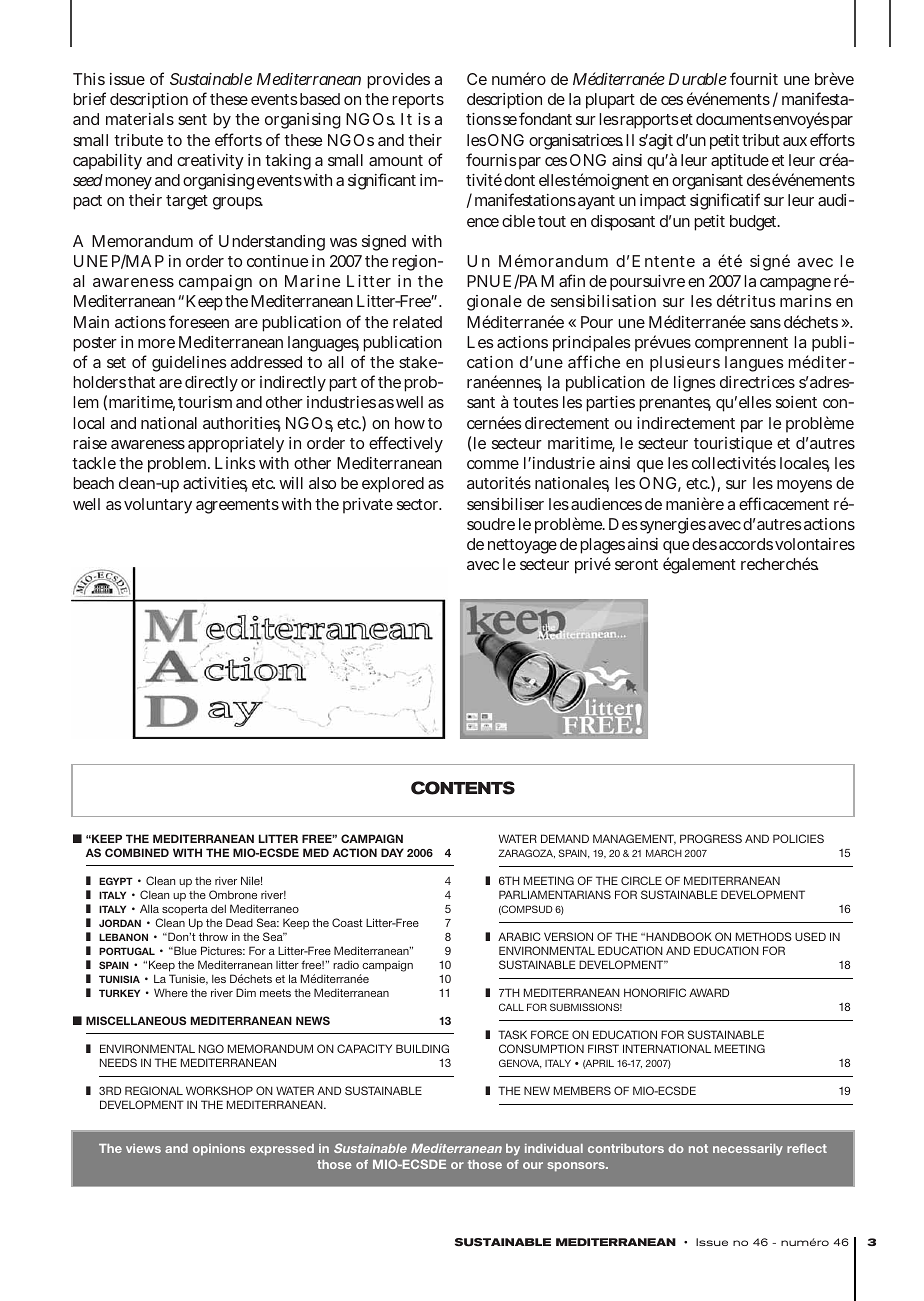  What do you see at coordinates (184, 950) in the page?
I see `Blue` at bounding box center [184, 950].
